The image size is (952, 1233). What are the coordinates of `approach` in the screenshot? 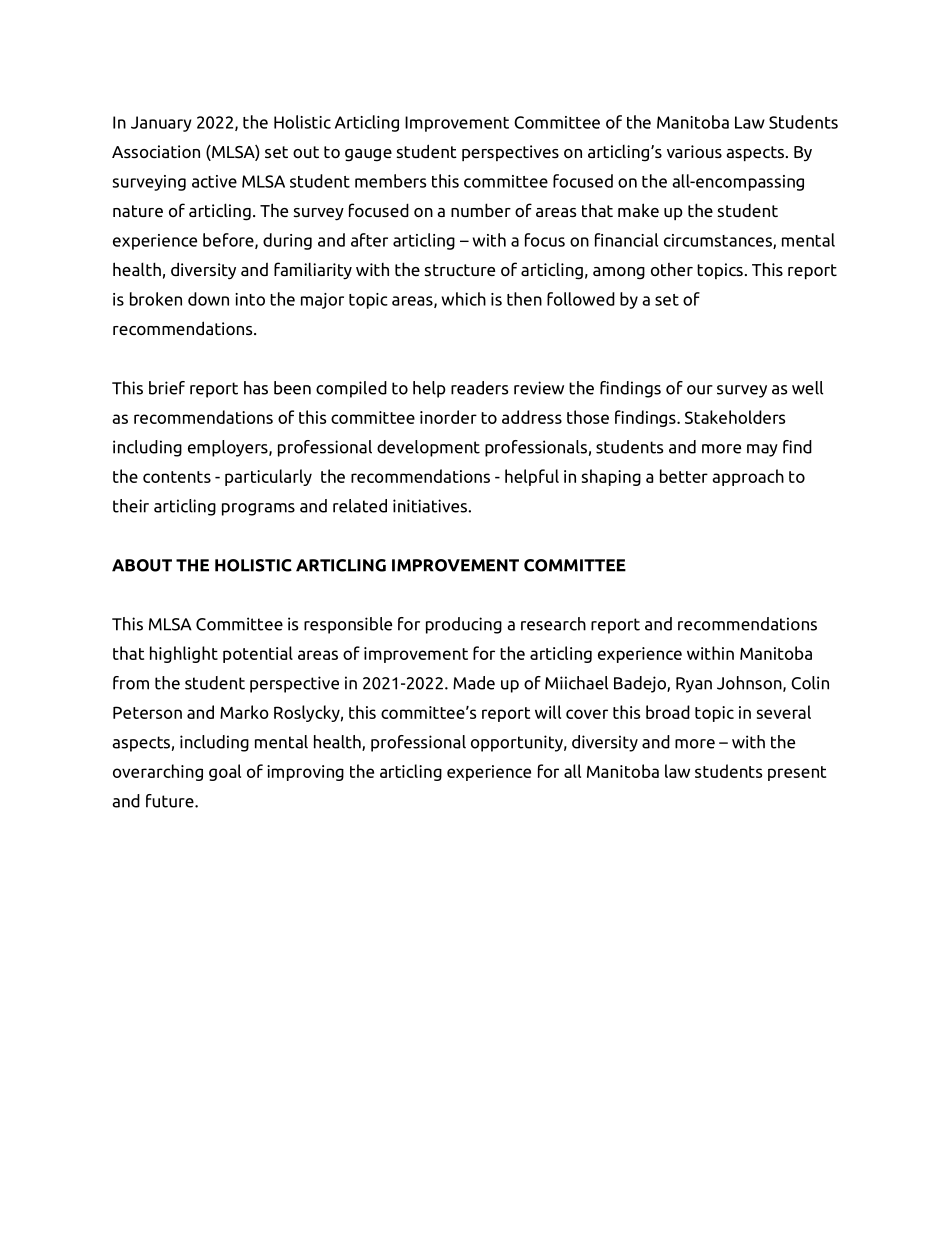 It's located at (748, 477).
